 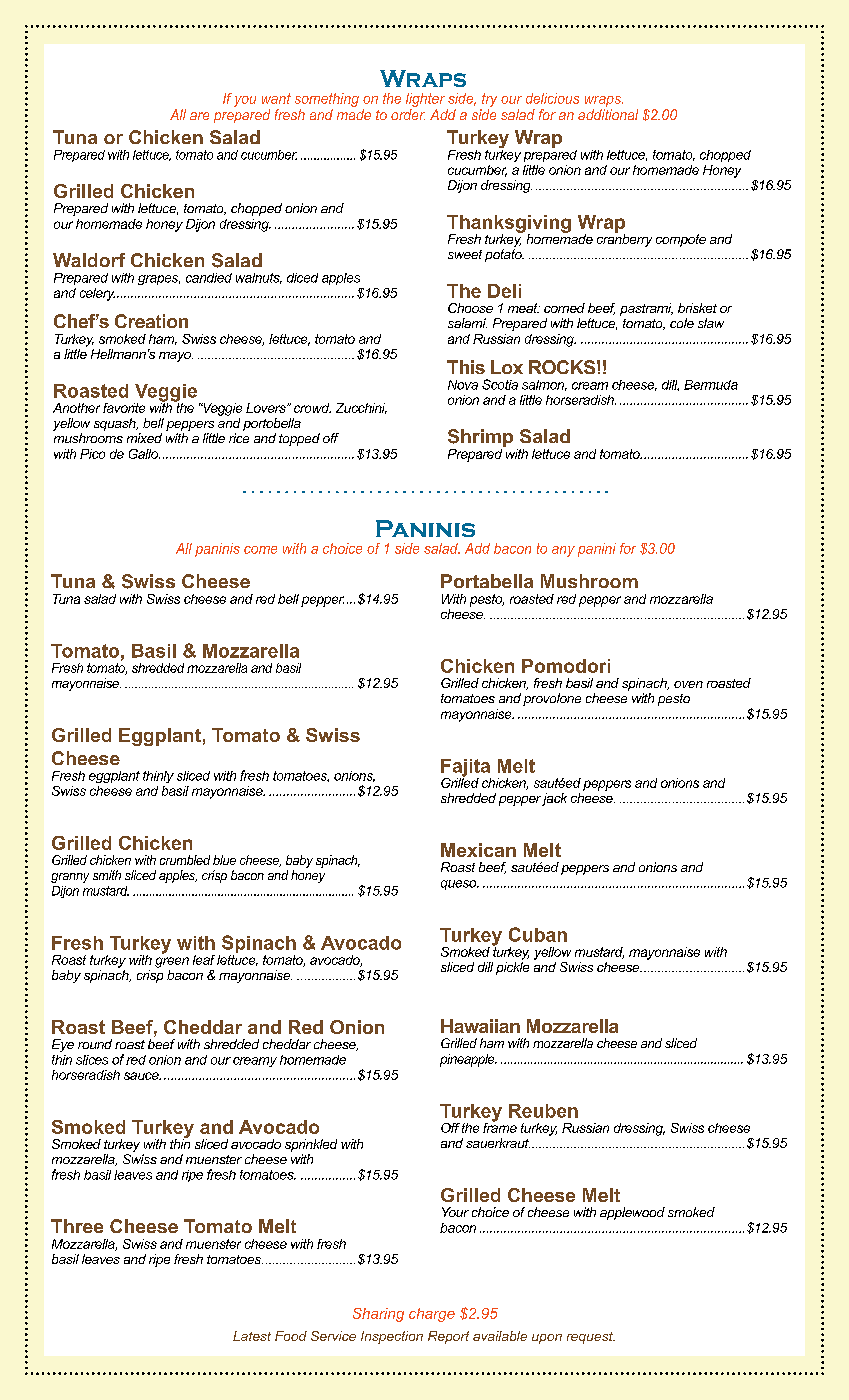 What do you see at coordinates (77, 1226) in the screenshot?
I see `Three` at bounding box center [77, 1226].
